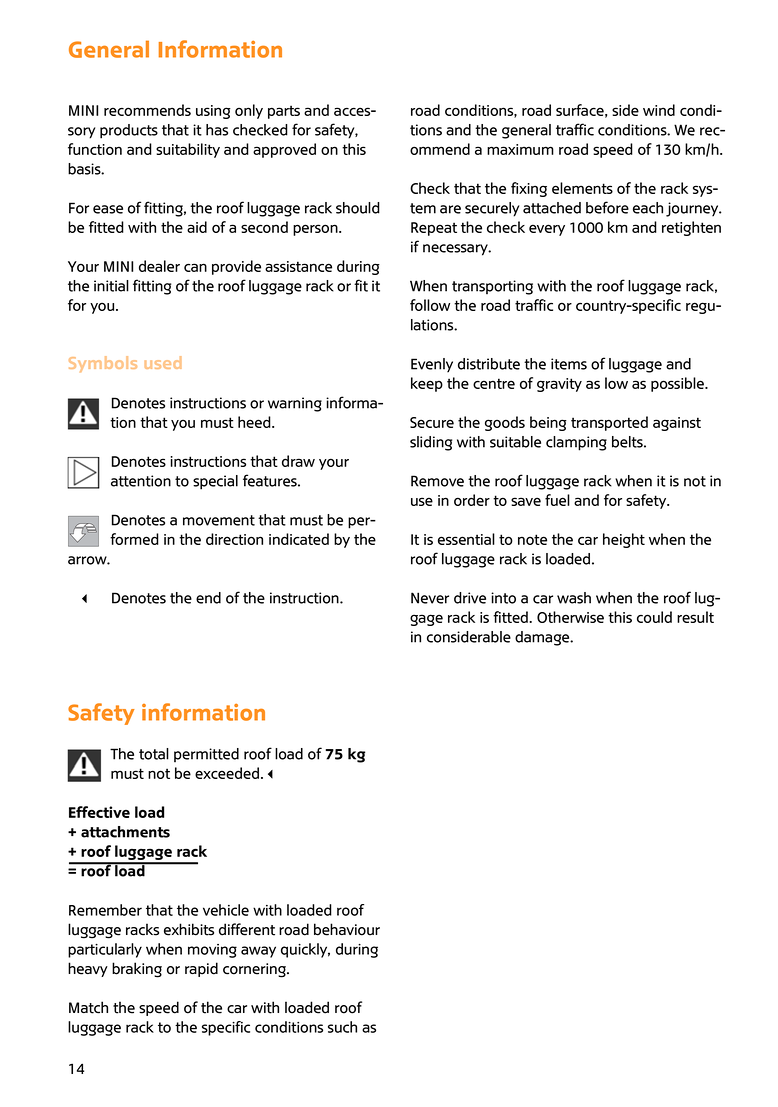  I want to click on Never, so click(430, 598).
